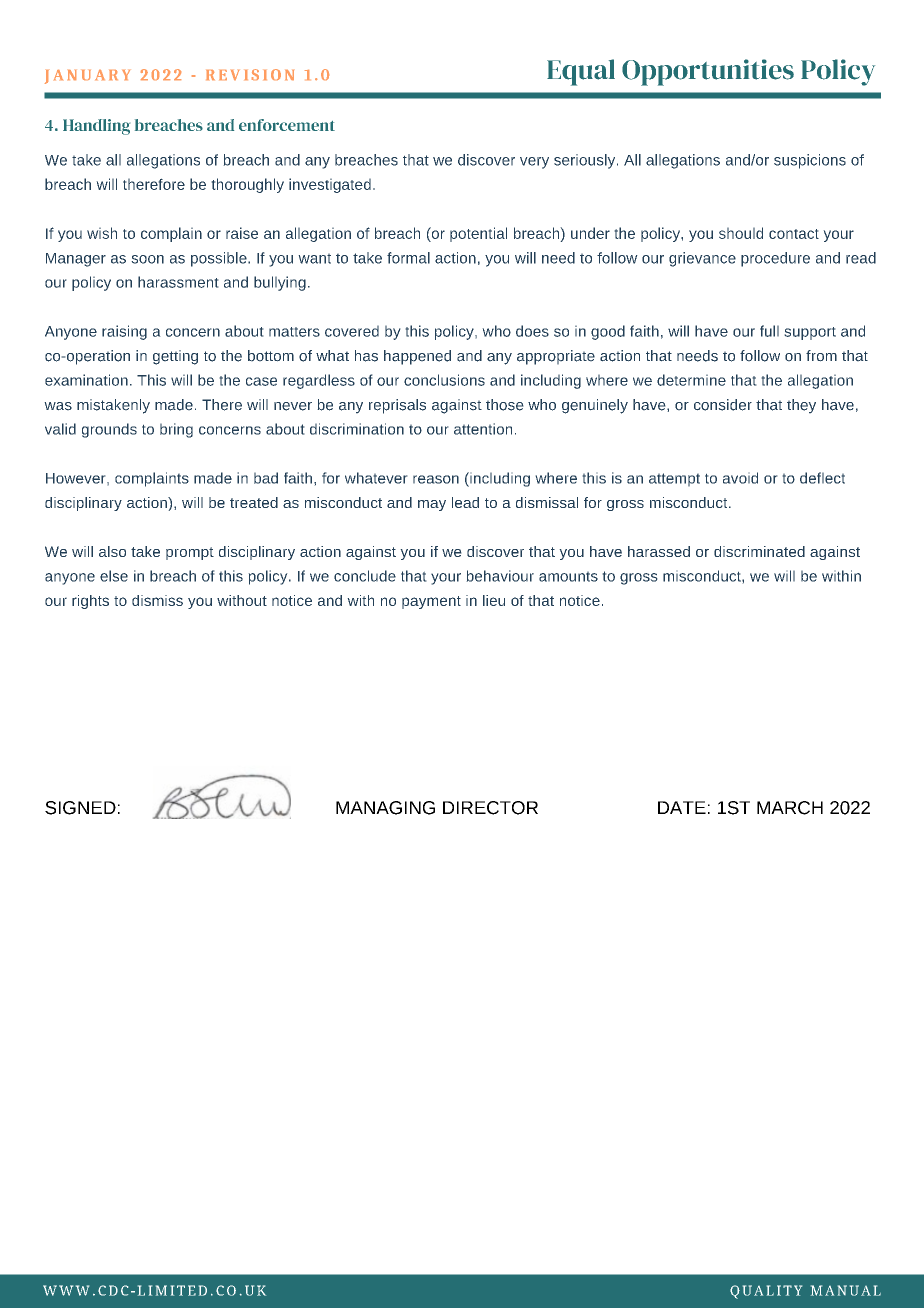 This page has height=1308, width=924. What do you see at coordinates (87, 77) in the page?
I see `JANUARY` at bounding box center [87, 77].
